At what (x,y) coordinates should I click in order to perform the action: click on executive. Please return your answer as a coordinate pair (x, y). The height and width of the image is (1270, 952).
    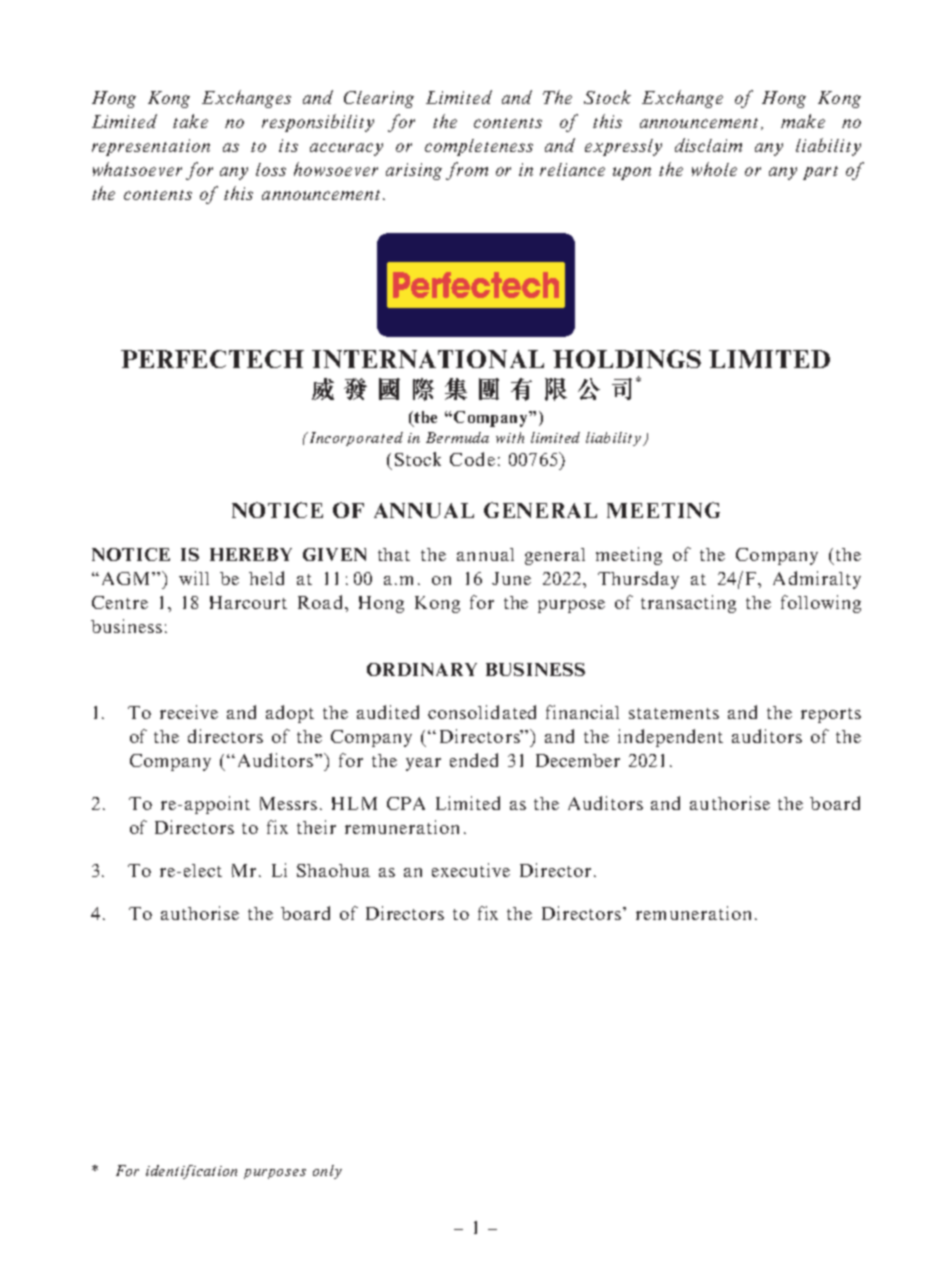
    Looking at the image, I should click on (471, 870).
